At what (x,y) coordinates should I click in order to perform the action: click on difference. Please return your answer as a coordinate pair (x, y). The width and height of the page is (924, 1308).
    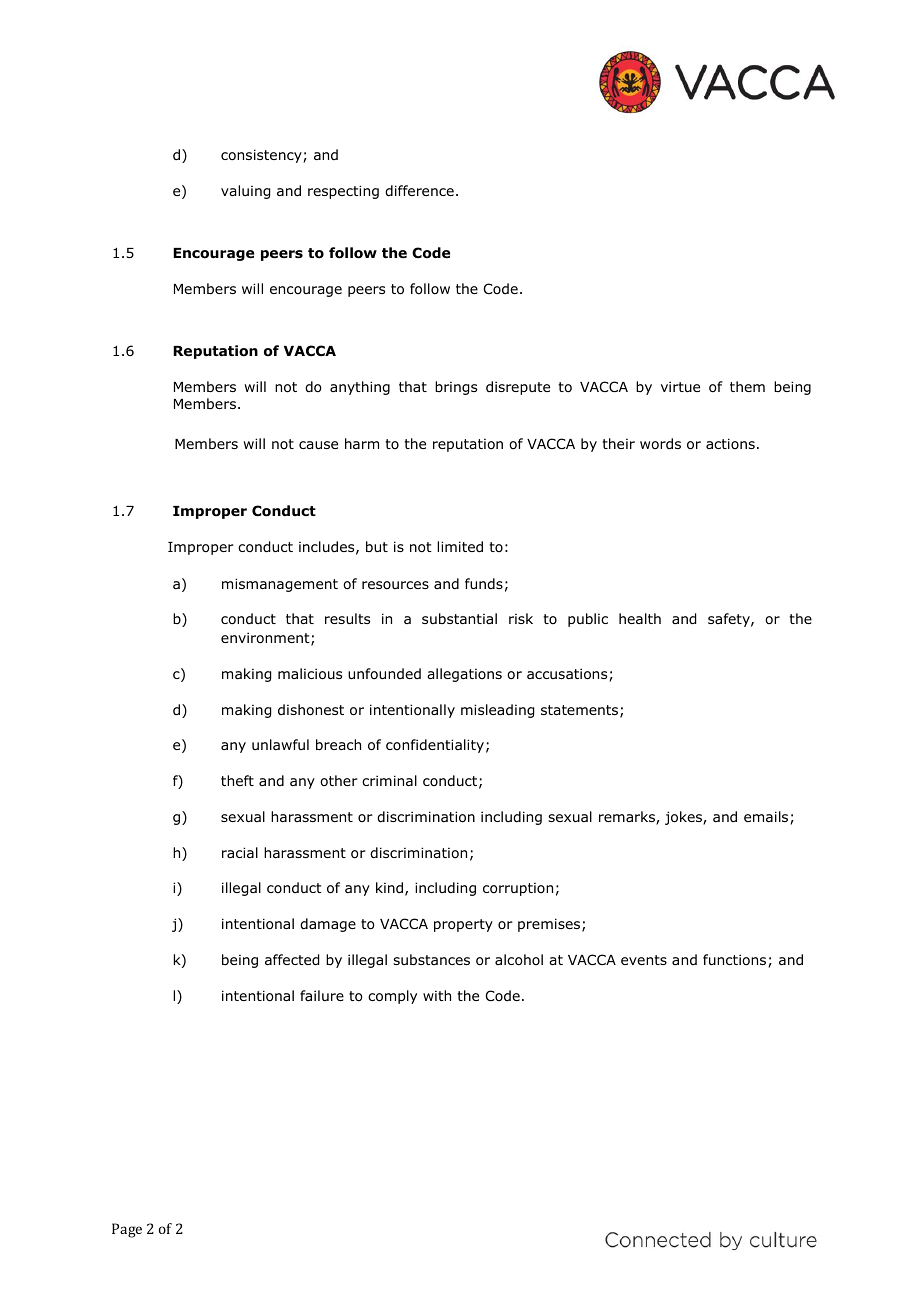
    Looking at the image, I should click on (419, 190).
